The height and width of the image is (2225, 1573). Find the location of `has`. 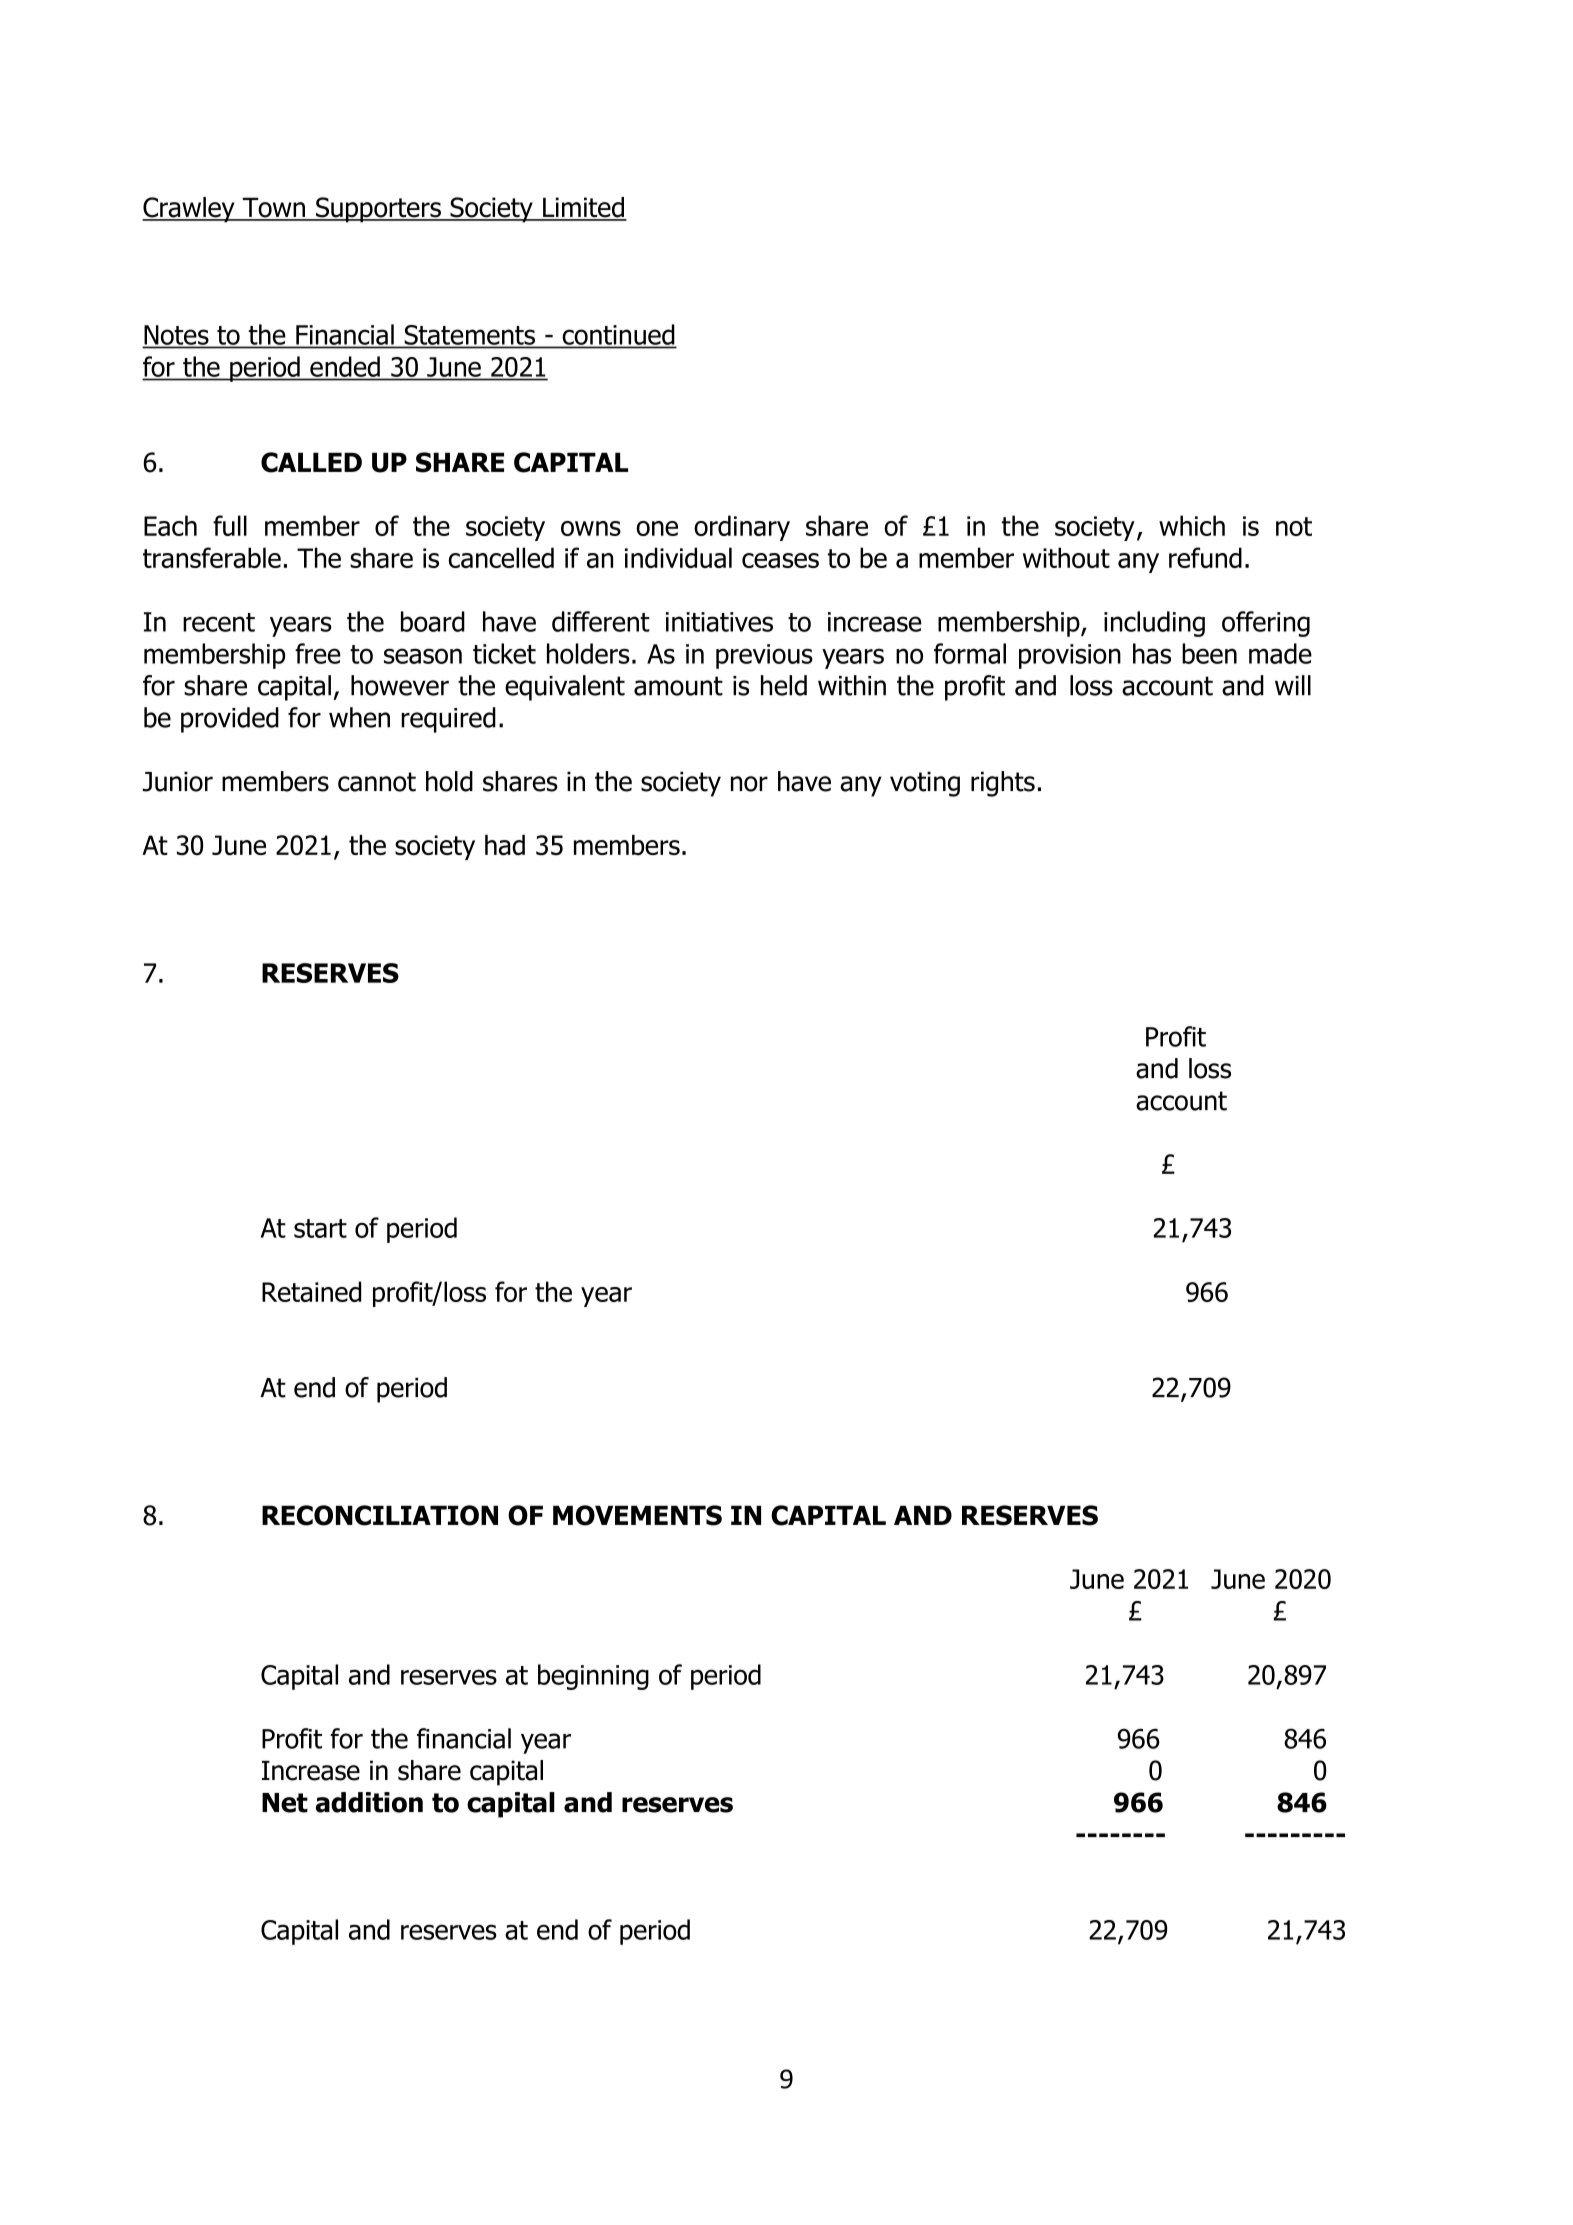

has is located at coordinates (1152, 653).
